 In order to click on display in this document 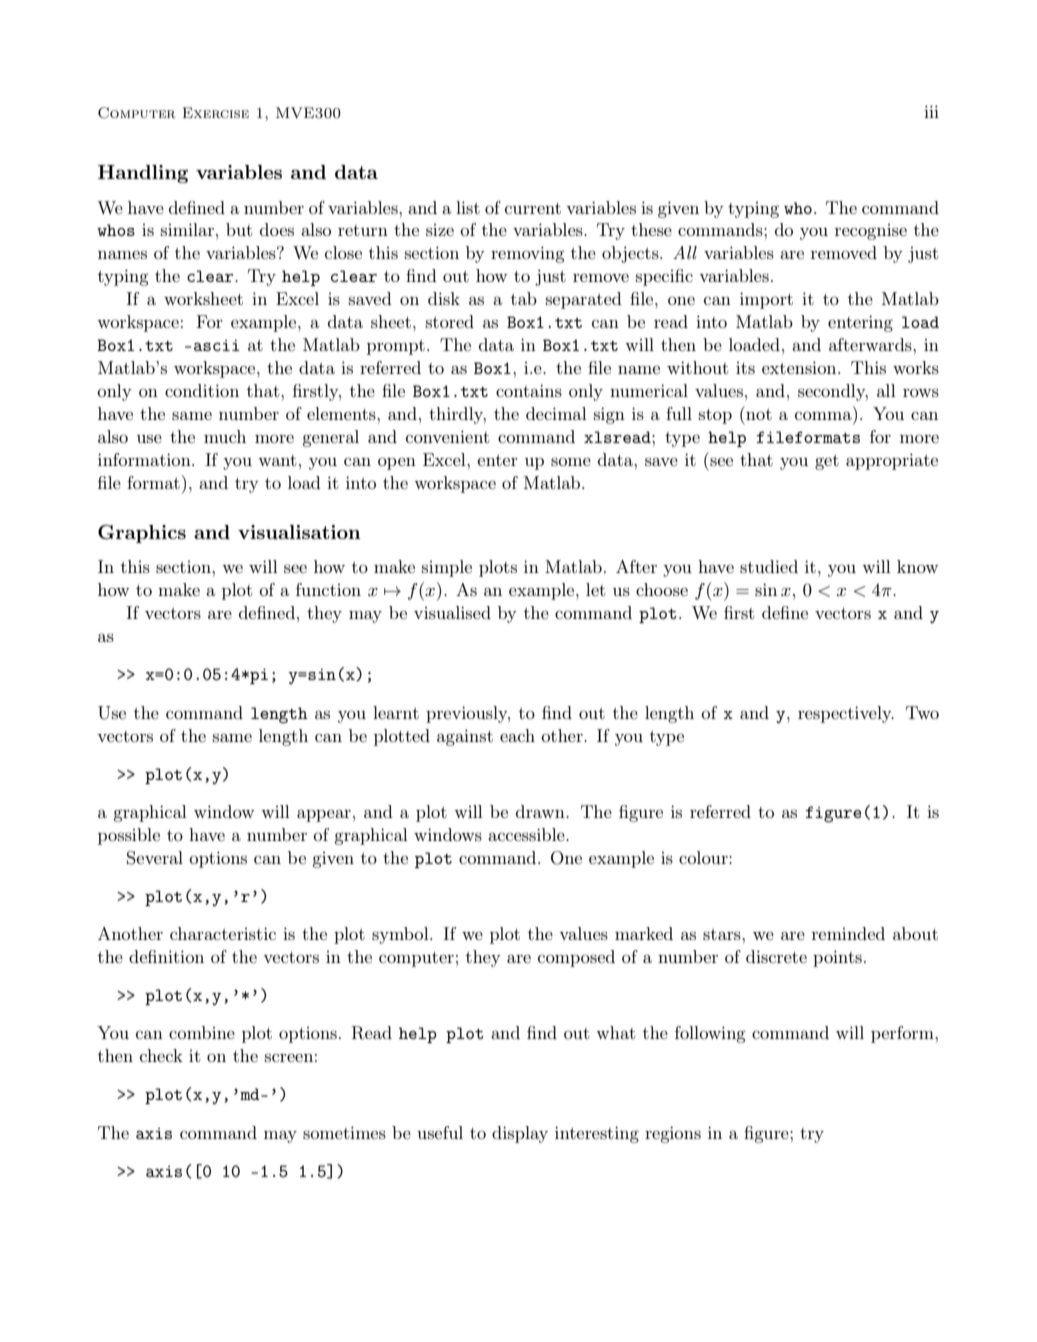, I will do `click(520, 1134)`.
